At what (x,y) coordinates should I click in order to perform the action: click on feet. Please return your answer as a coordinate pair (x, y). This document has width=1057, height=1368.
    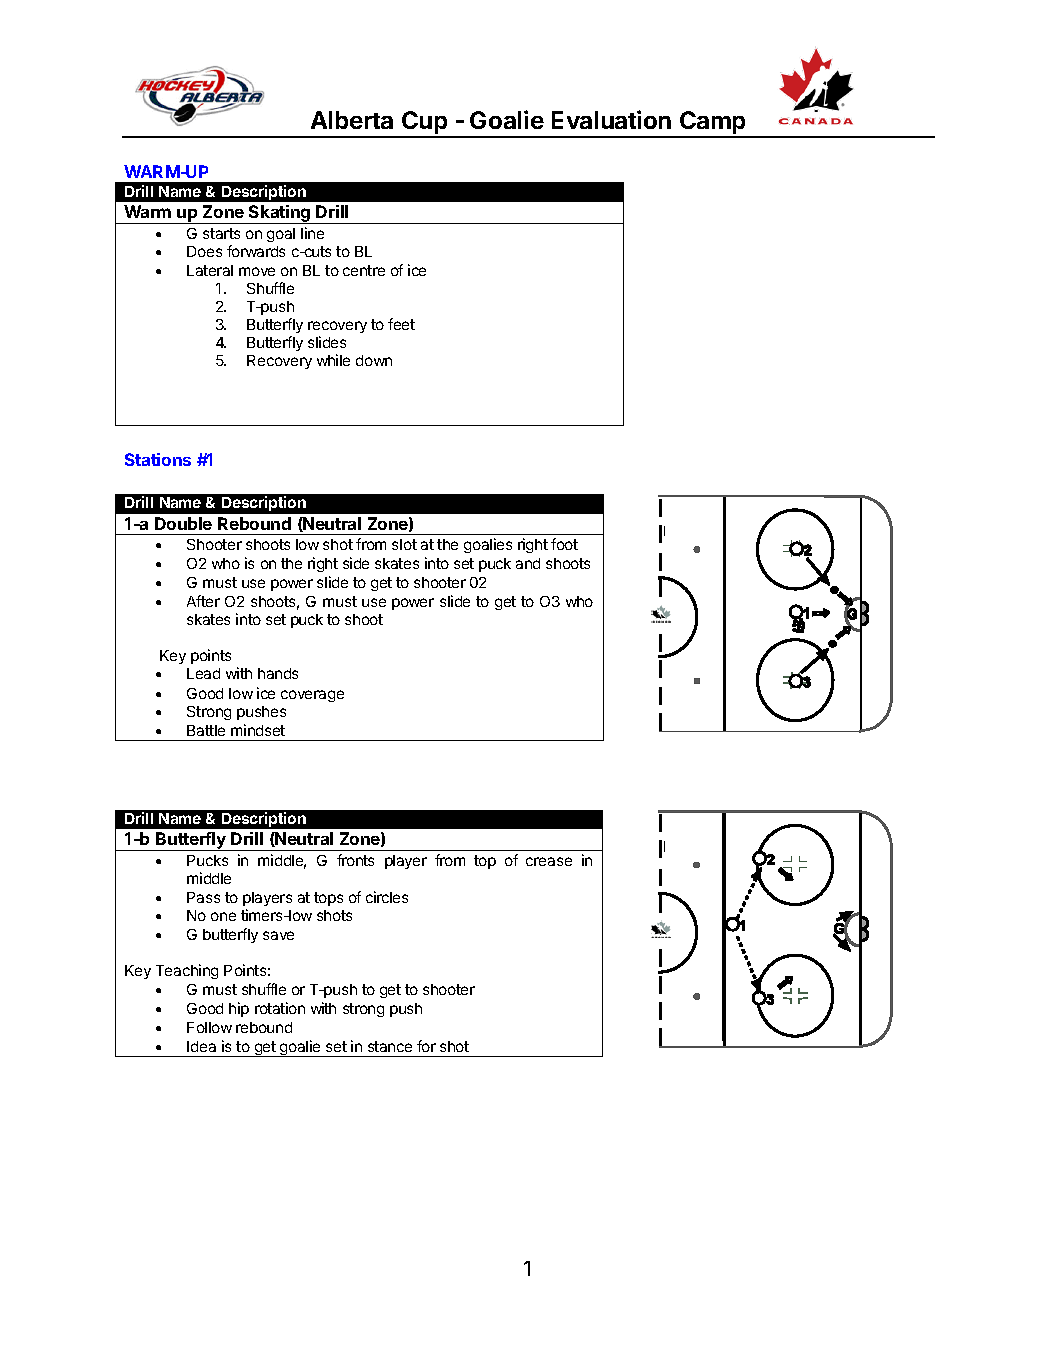
    Looking at the image, I should click on (401, 324).
